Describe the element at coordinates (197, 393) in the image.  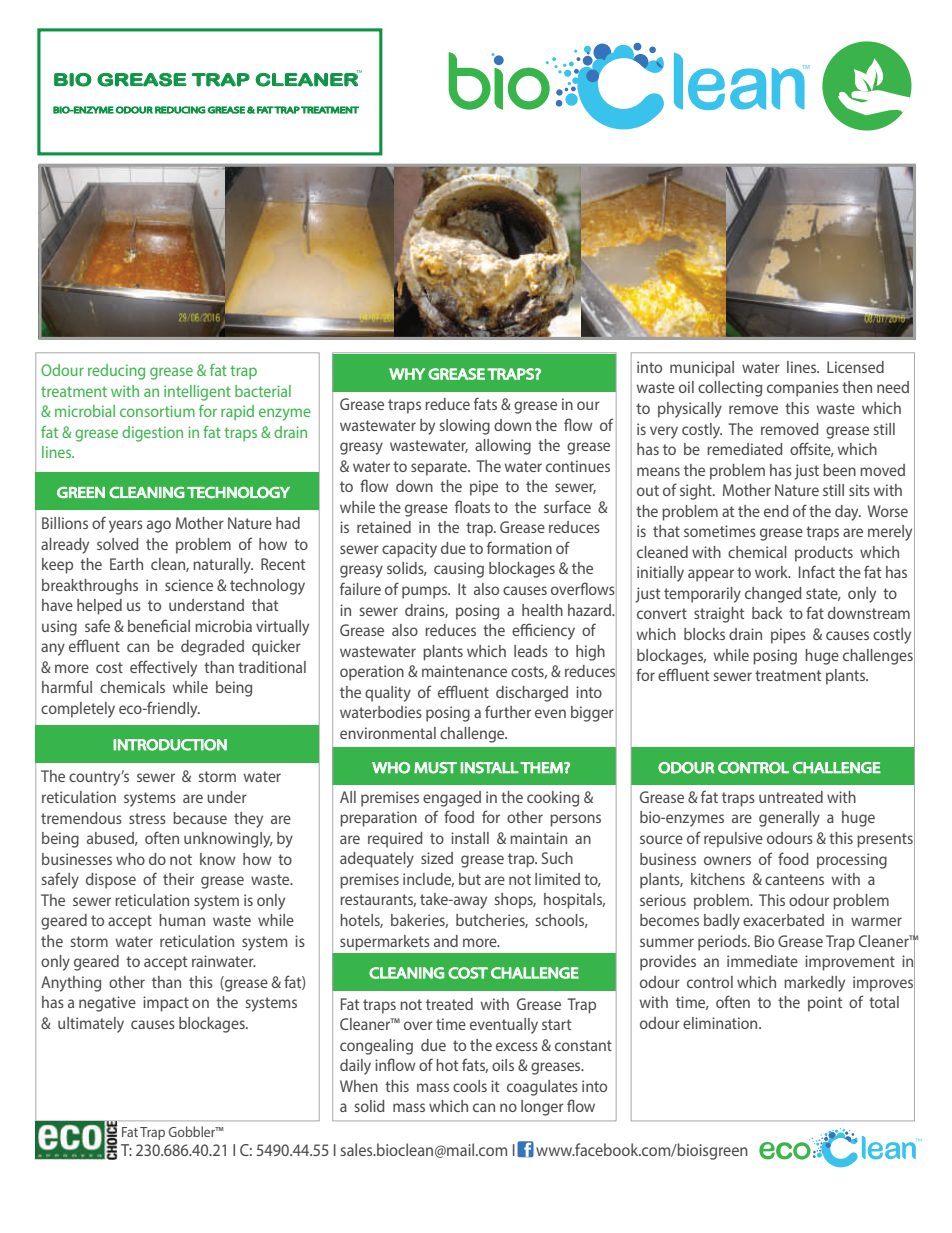
I see `intelligent` at that location.
